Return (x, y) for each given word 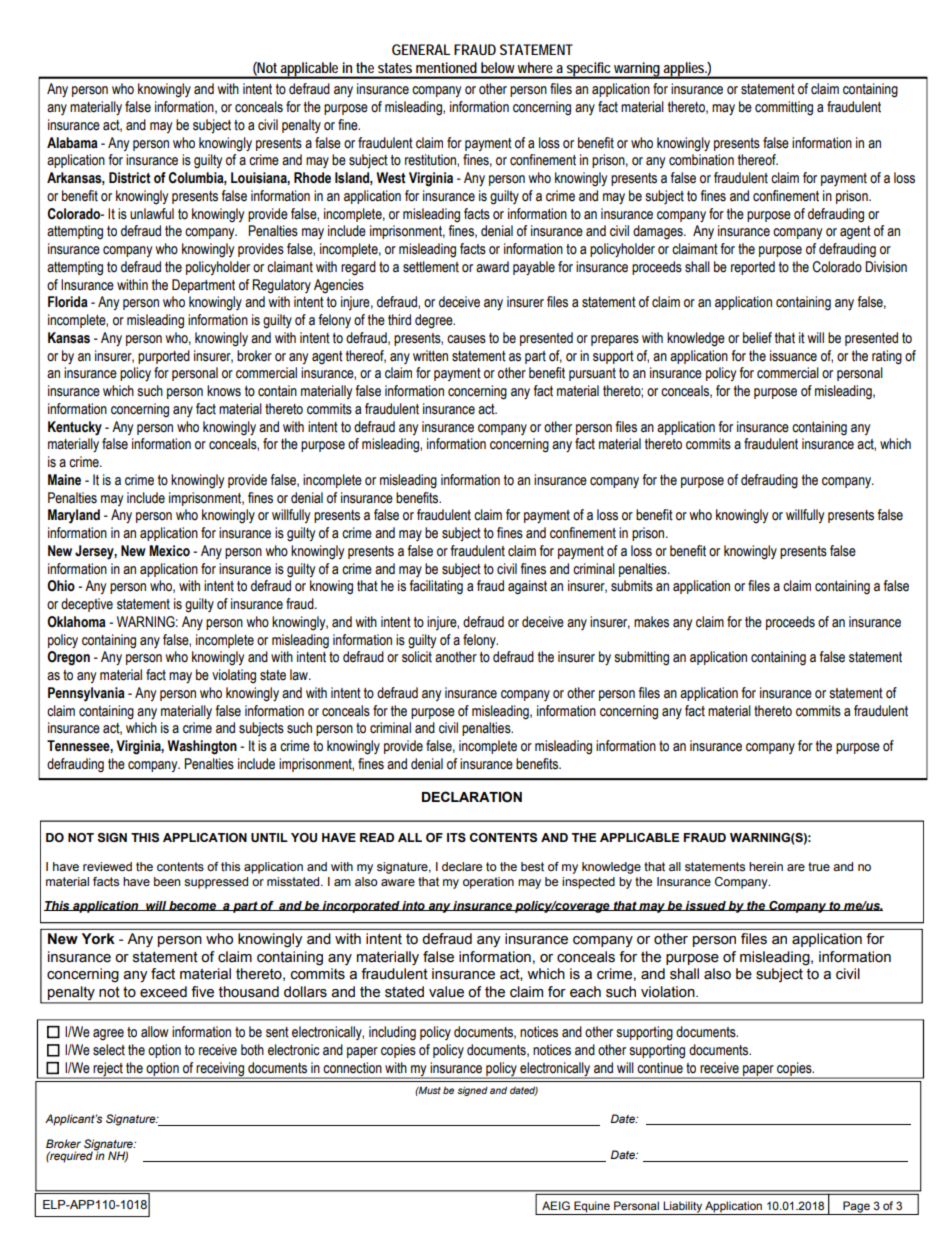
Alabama (72, 143)
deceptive (87, 605)
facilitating (436, 587)
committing (784, 108)
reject (108, 1070)
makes (651, 622)
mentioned (446, 67)
